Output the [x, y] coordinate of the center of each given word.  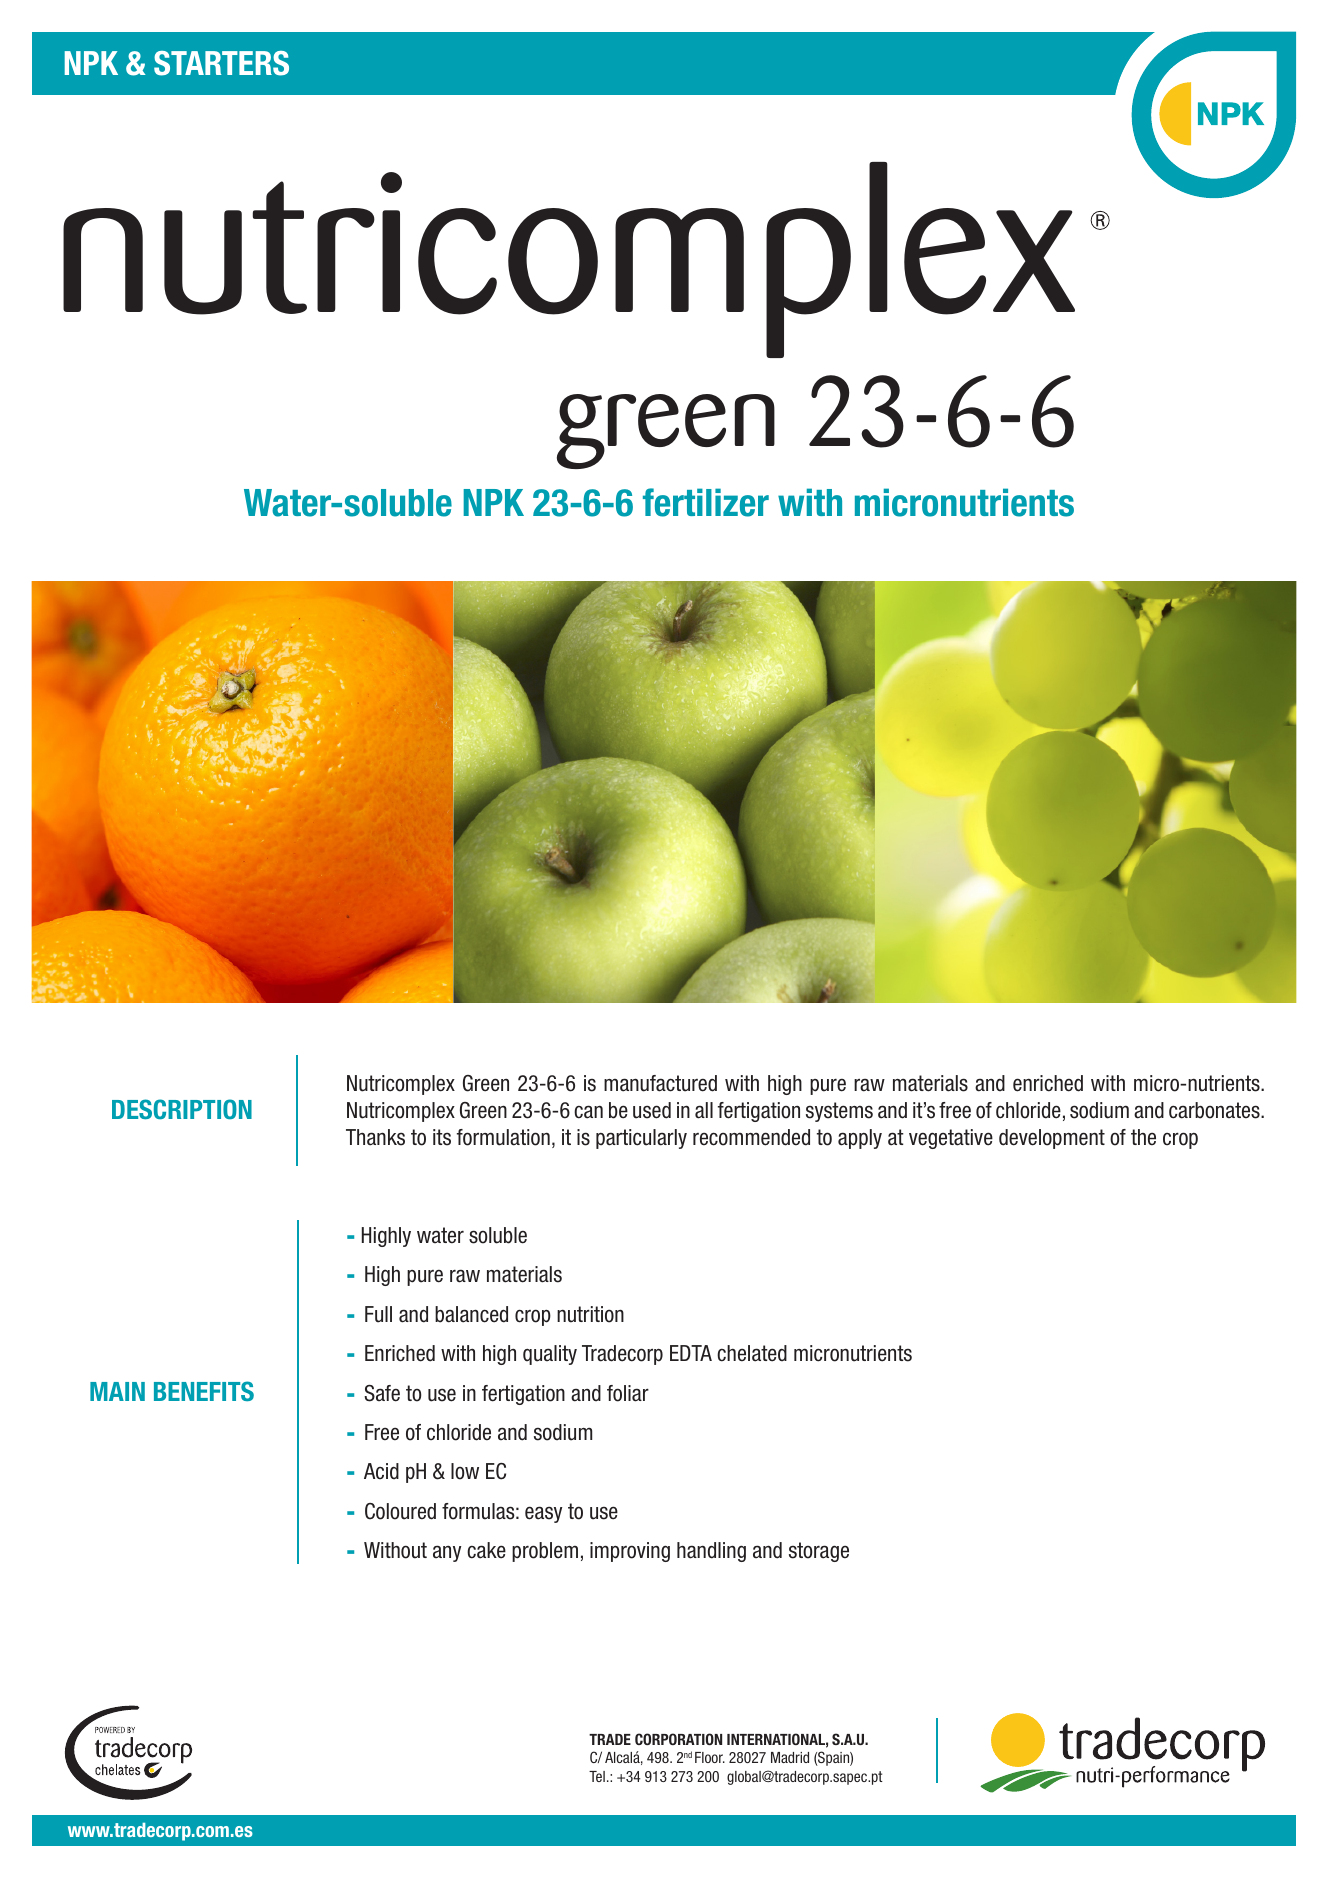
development [1052, 1139]
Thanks [375, 1137]
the [1143, 1137]
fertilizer [706, 502]
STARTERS [221, 63]
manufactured [660, 1083]
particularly [641, 1139]
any [447, 1553]
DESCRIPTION [182, 1109]
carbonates [1215, 1110]
